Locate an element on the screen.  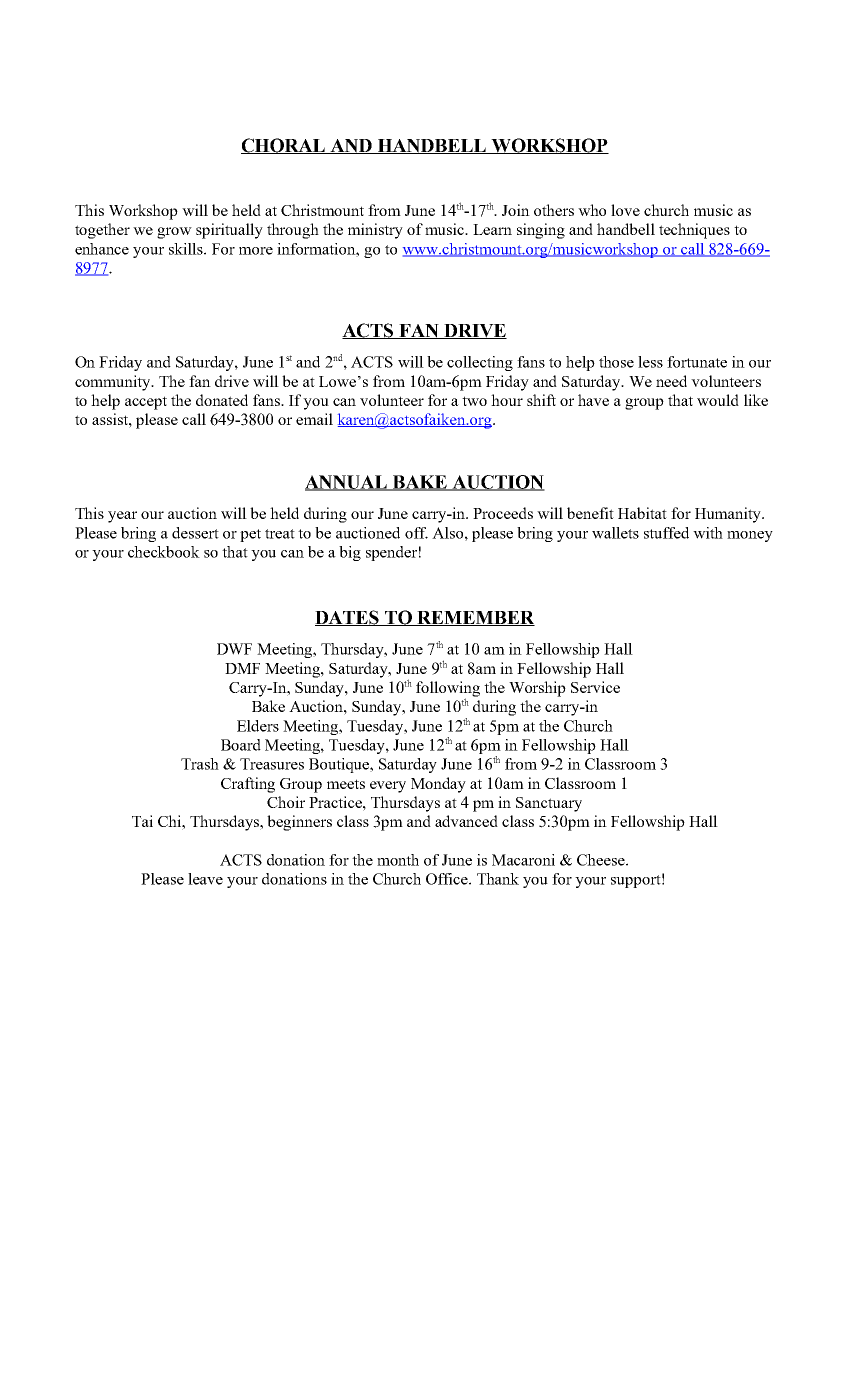
Join is located at coordinates (516, 210).
